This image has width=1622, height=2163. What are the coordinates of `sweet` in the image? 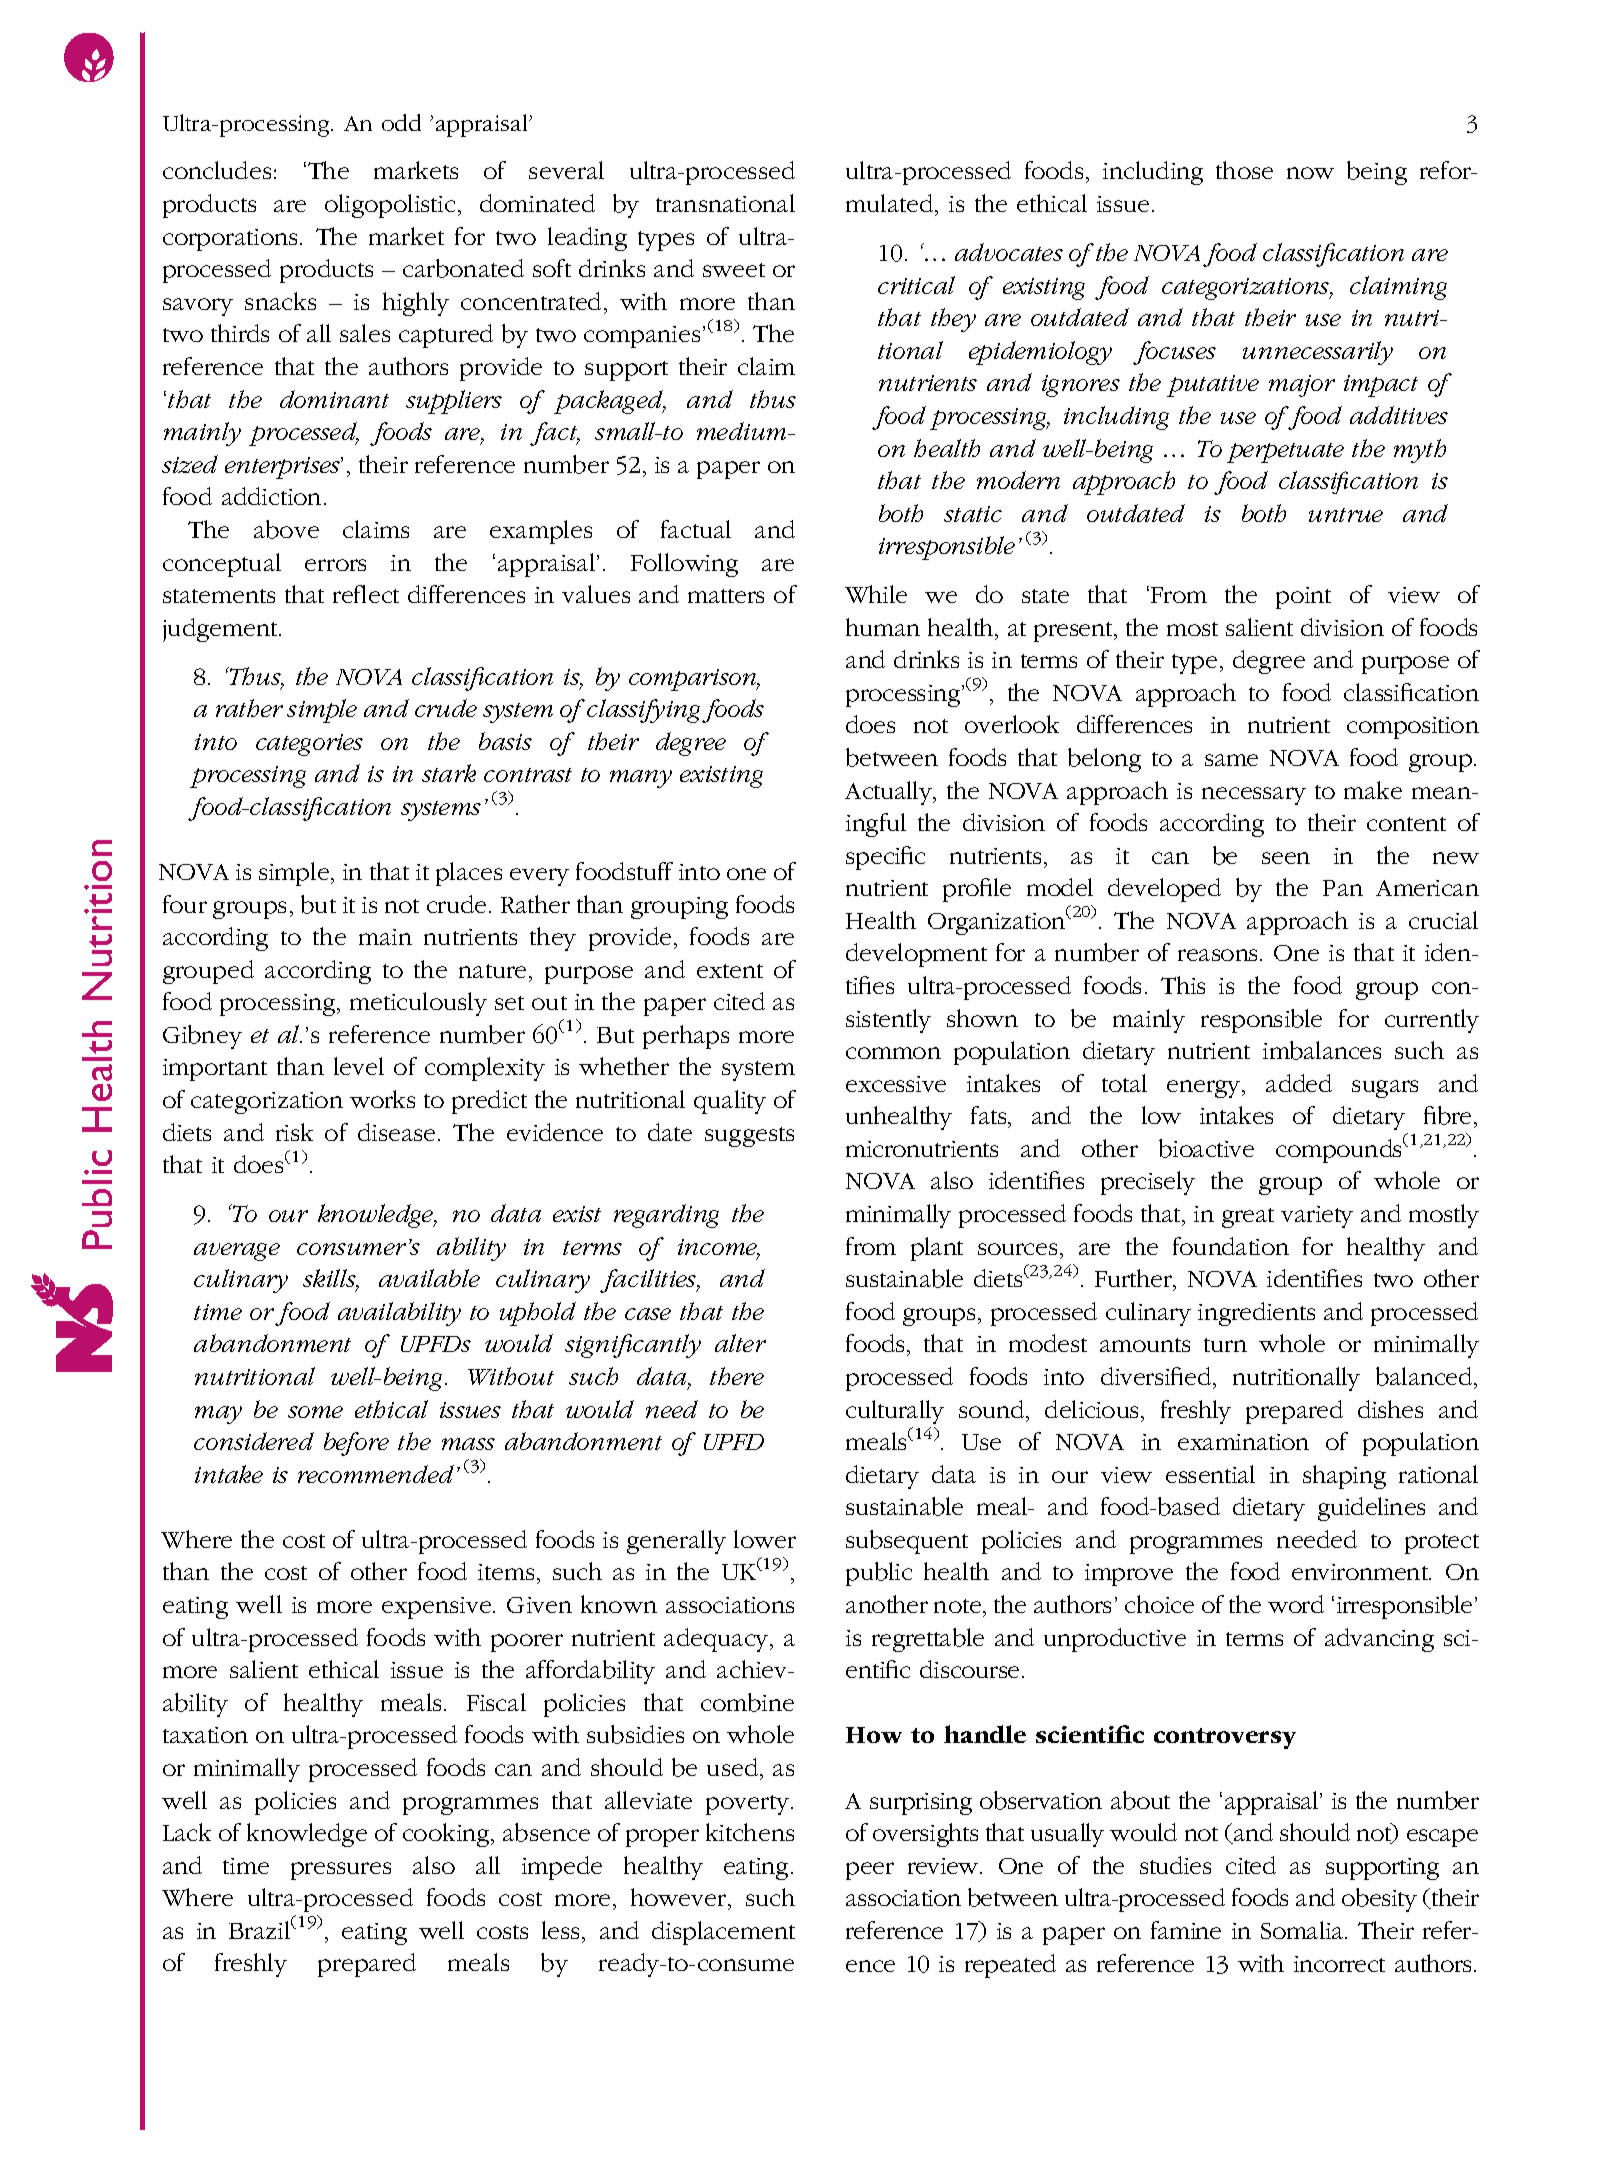 It's located at (734, 270).
